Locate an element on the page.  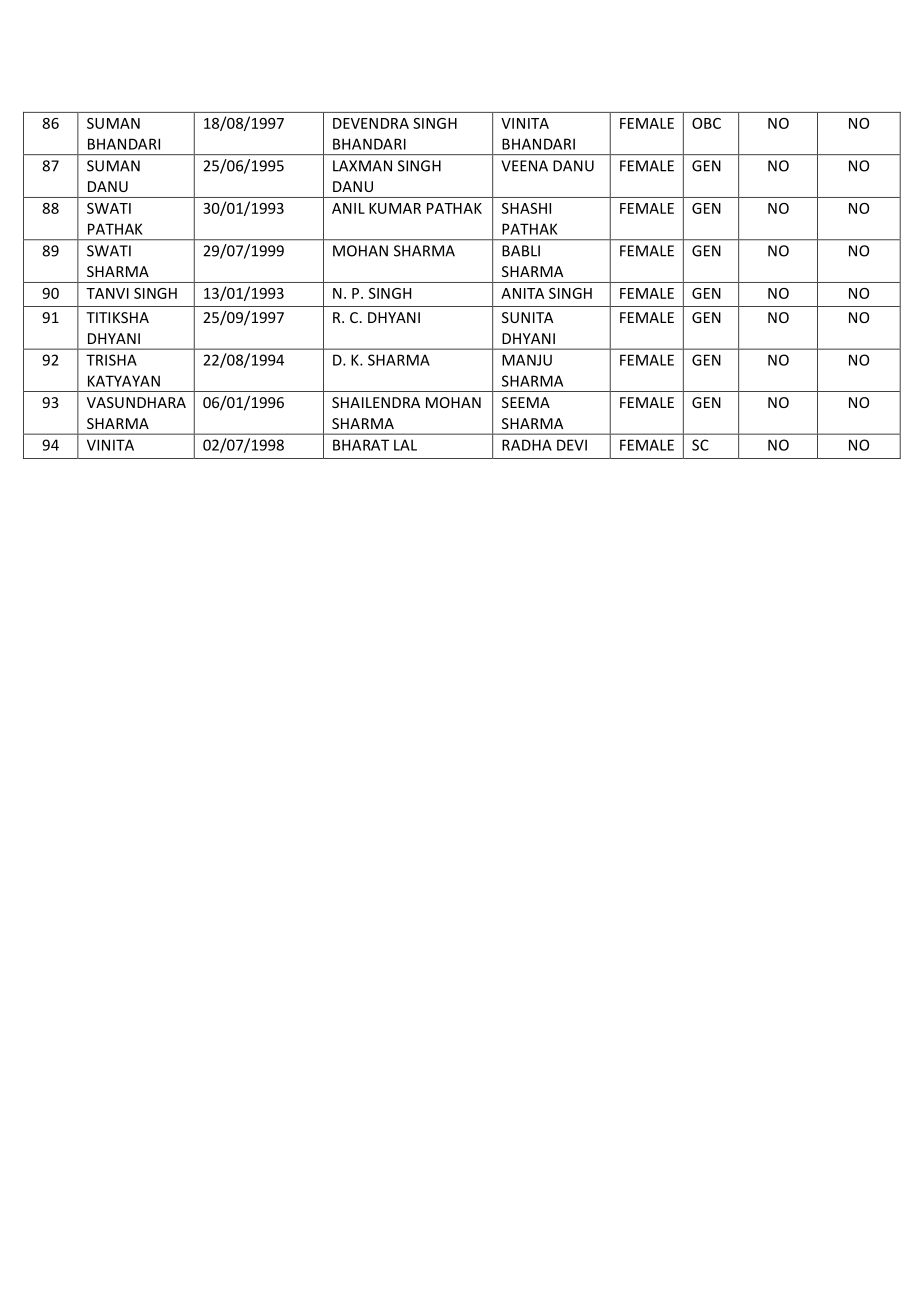
SHASHI is located at coordinates (526, 208).
